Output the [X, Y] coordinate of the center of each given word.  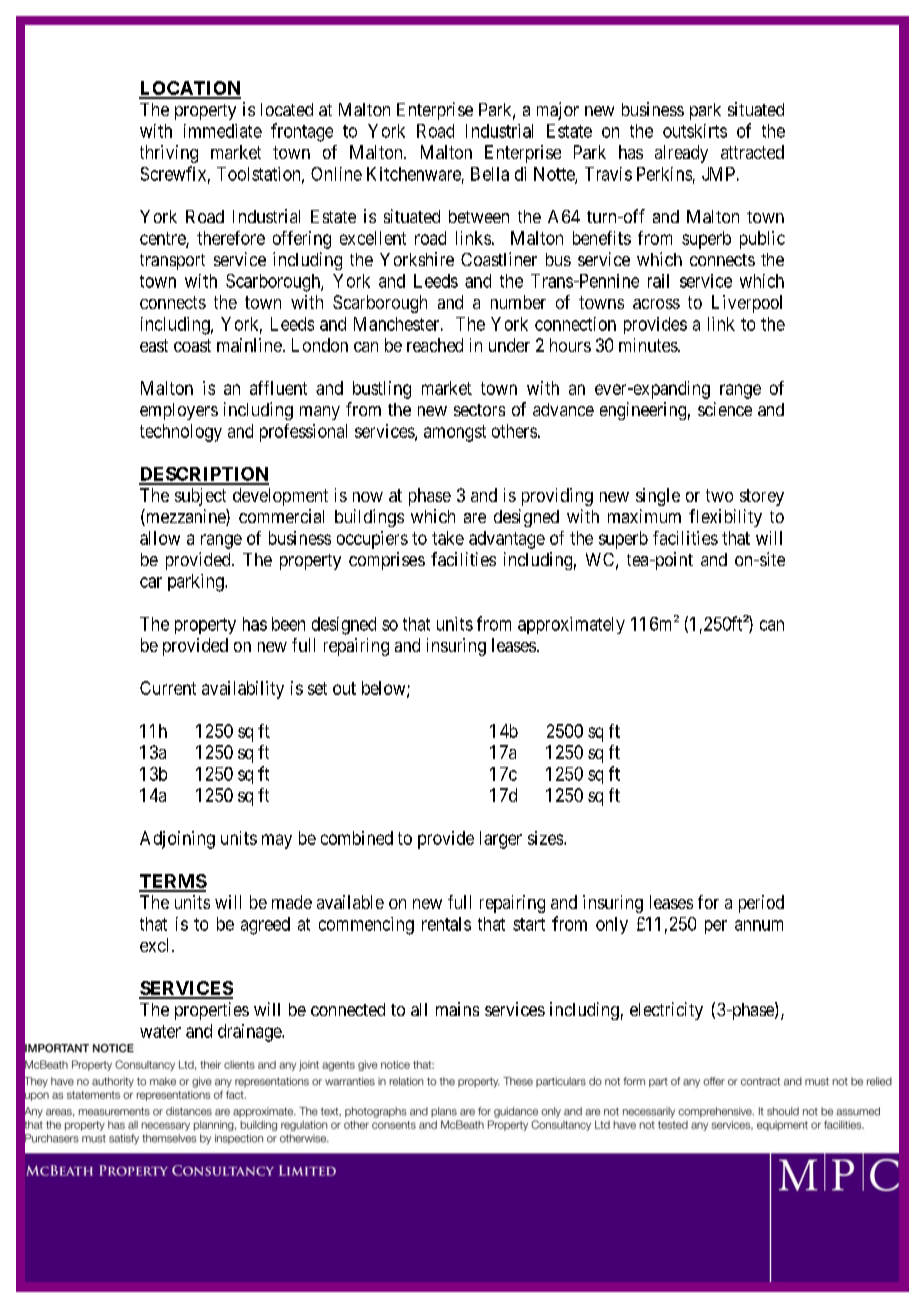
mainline [249, 345]
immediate [223, 131]
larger [501, 840]
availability [243, 690]
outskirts [695, 131]
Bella [490, 174]
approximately [571, 625]
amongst [455, 433]
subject [200, 497]
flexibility [725, 518]
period [761, 904]
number [518, 302]
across [656, 304]
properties [212, 1011]
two [719, 495]
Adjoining [177, 840]
